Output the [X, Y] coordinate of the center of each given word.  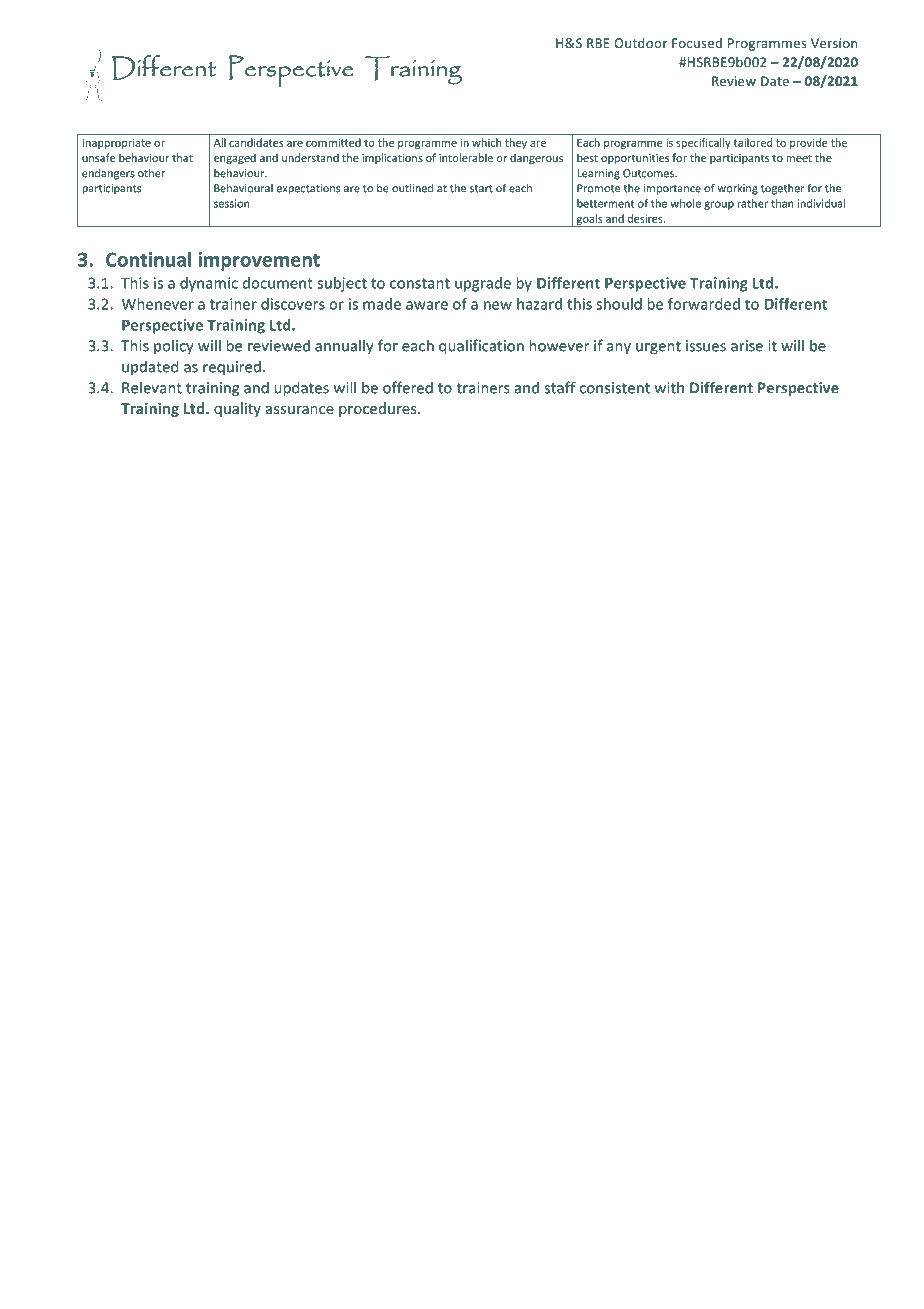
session [231, 203]
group [719, 205]
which [486, 142]
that [182, 157]
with [669, 387]
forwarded [704, 304]
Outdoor [640, 43]
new [498, 305]
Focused [697, 43]
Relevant [152, 387]
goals [589, 220]
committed [333, 142]
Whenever [158, 304]
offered [408, 387]
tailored [753, 142]
